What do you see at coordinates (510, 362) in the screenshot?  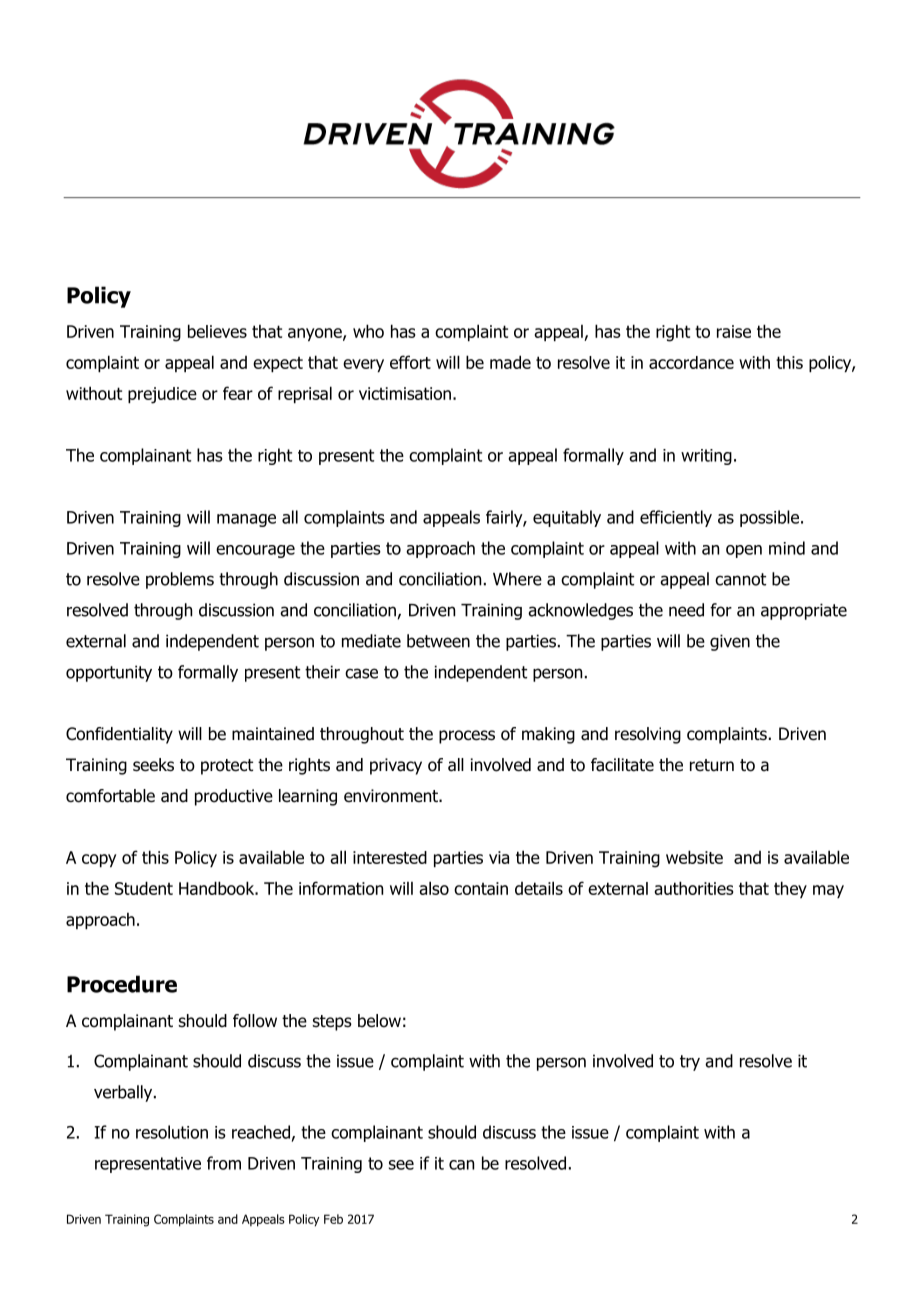 I see `made` at bounding box center [510, 362].
